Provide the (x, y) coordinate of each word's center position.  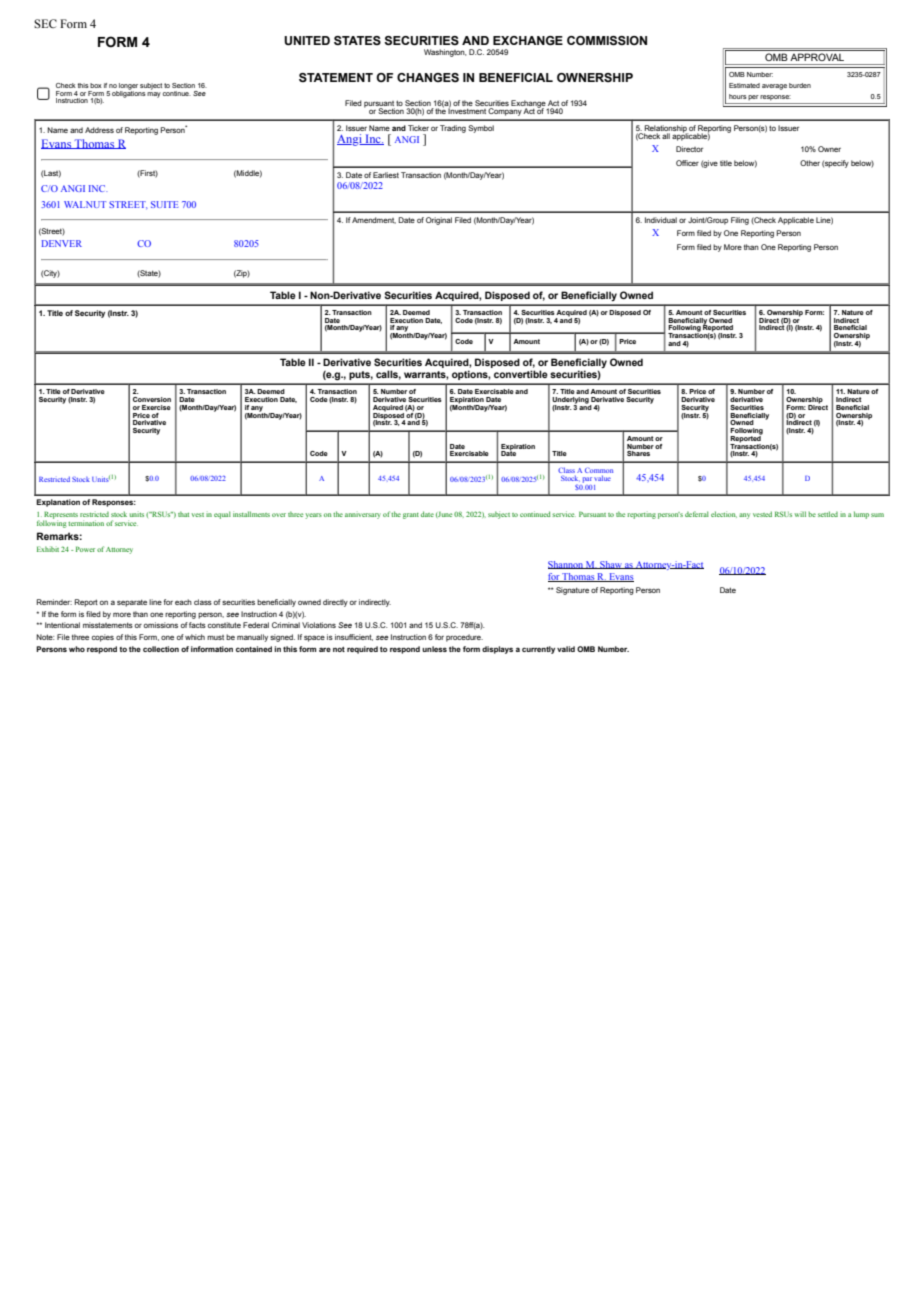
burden (800, 85)
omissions (161, 625)
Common (599, 470)
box (96, 85)
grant (411, 516)
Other (810, 163)
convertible (521, 374)
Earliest (386, 175)
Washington (445, 53)
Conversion (152, 399)
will (800, 514)
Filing (740, 221)
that (183, 514)
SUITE (164, 204)
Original (439, 221)
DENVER (62, 243)
